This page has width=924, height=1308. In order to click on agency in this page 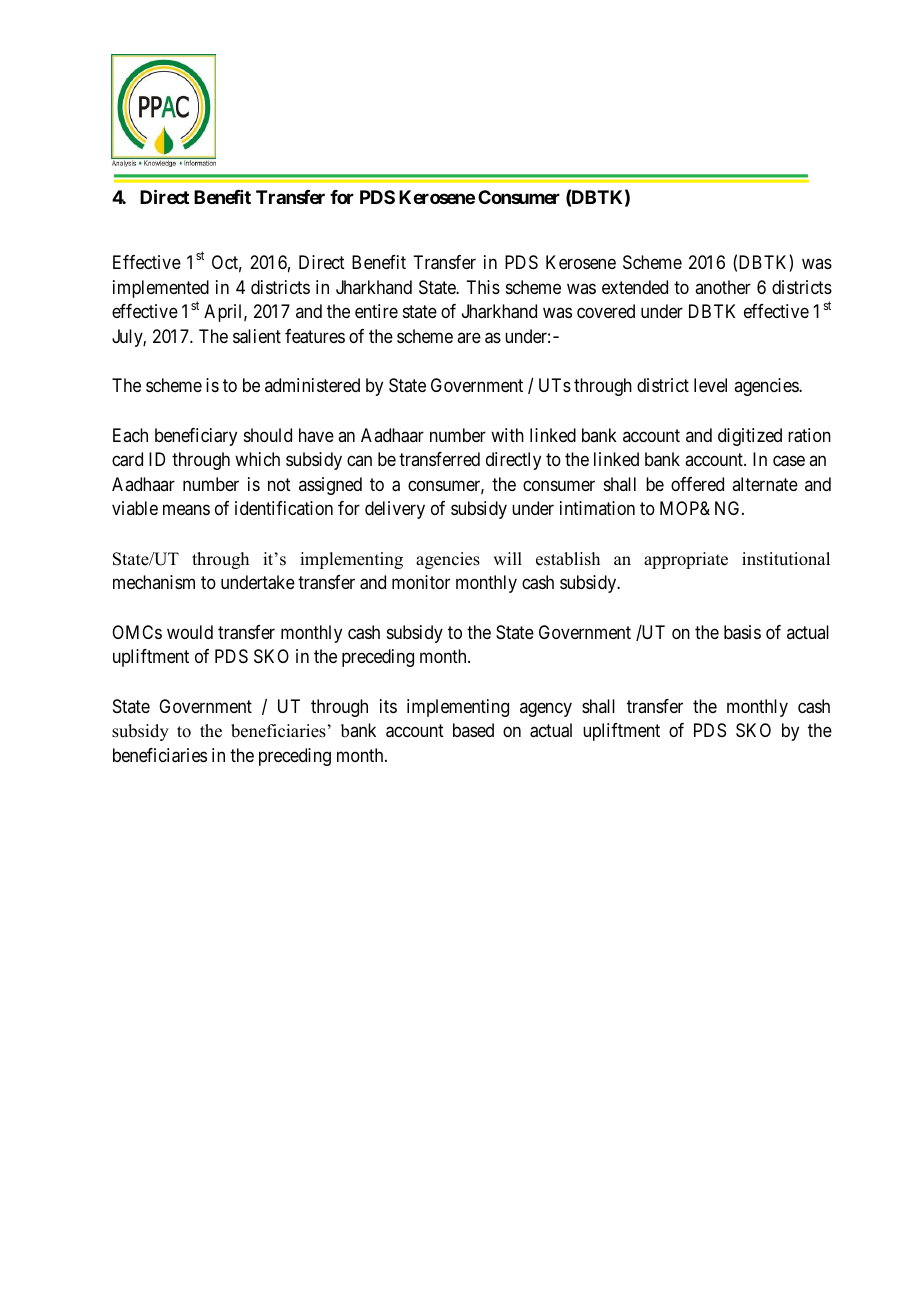, I will do `click(546, 709)`.
